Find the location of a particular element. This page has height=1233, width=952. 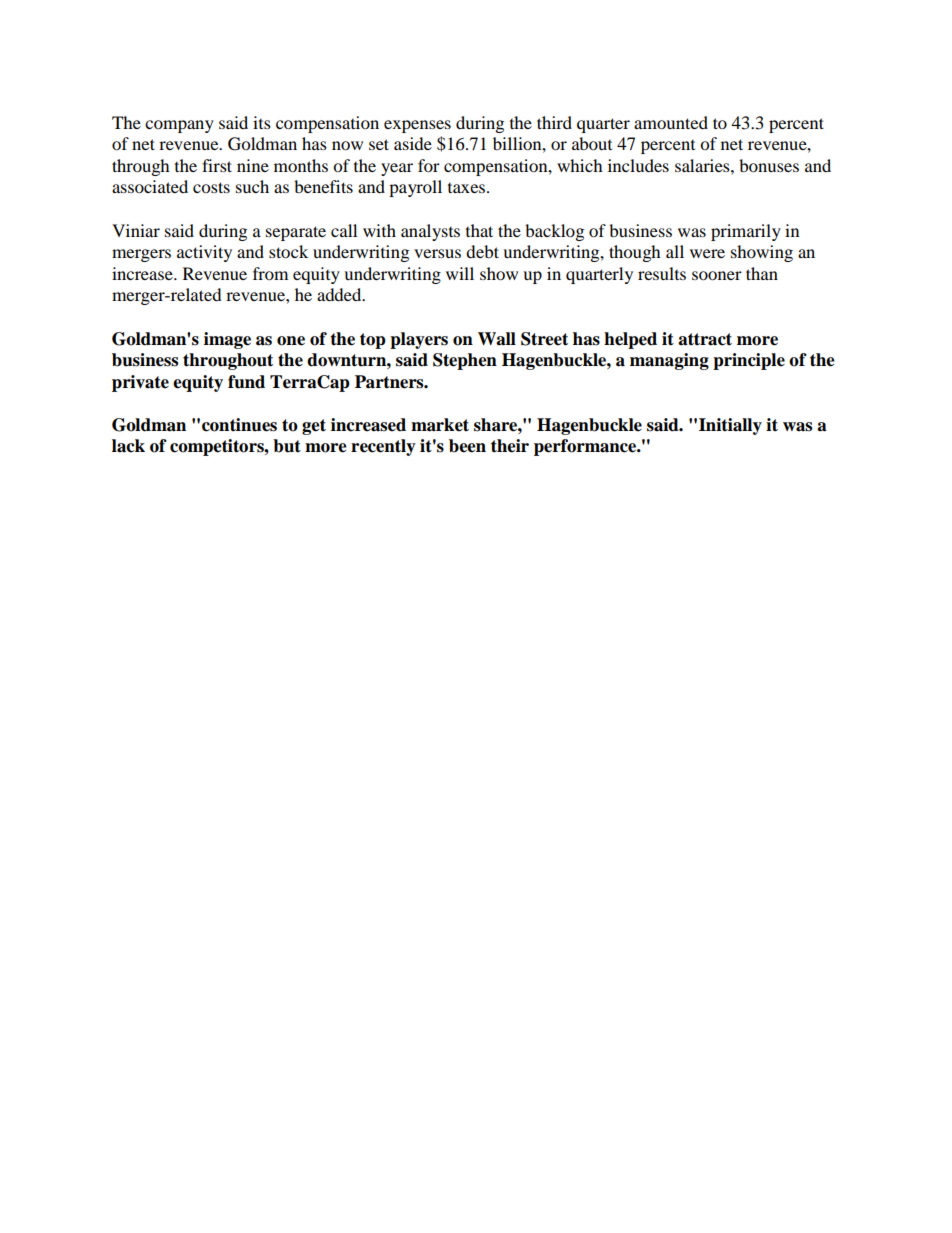

from is located at coordinates (270, 273).
